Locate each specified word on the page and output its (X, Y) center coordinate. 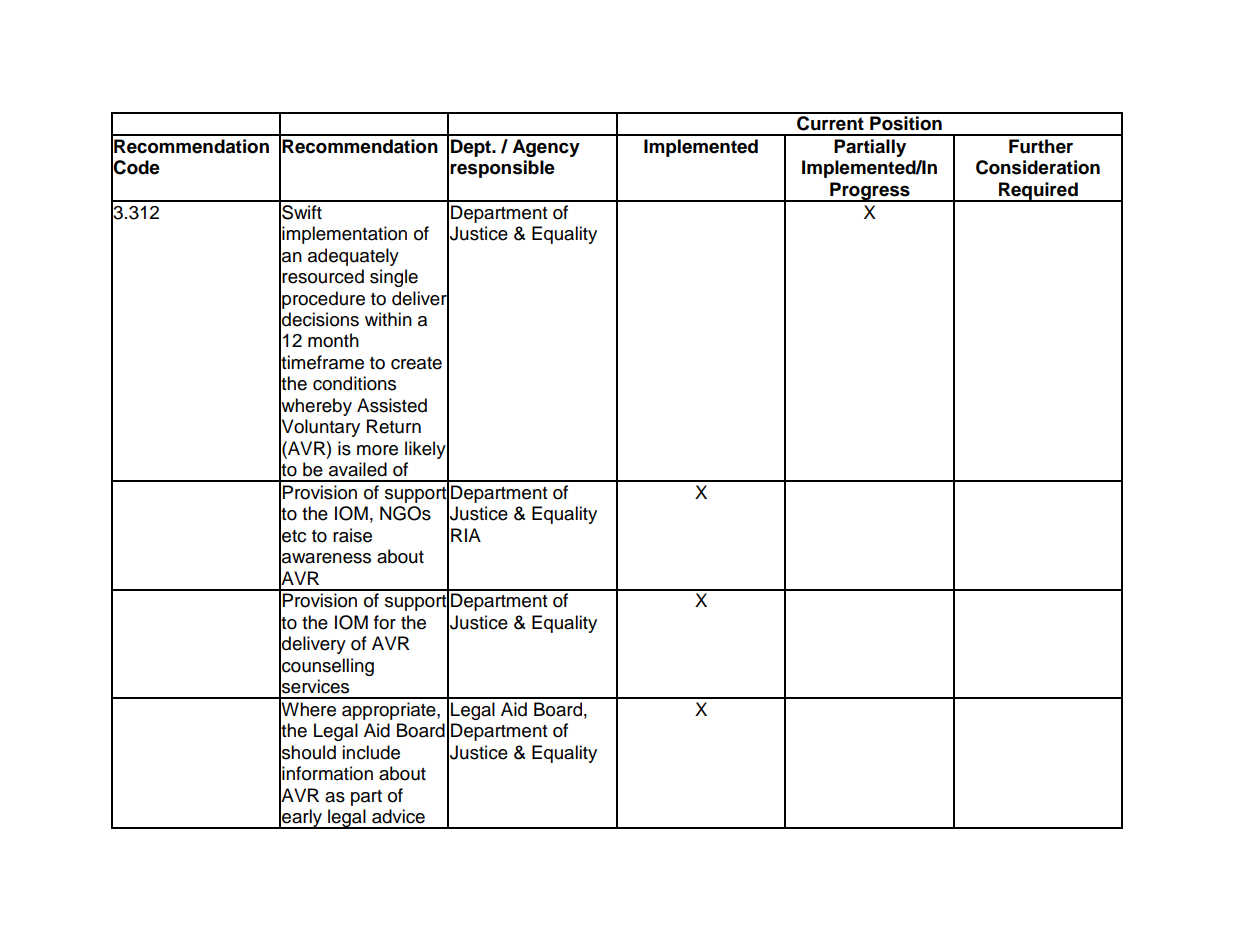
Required (1038, 192)
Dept (472, 148)
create (416, 363)
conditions (354, 383)
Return (394, 426)
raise (352, 535)
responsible (502, 169)
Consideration (1038, 167)
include (371, 752)
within (388, 319)
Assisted (392, 405)
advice (398, 816)
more (377, 450)
